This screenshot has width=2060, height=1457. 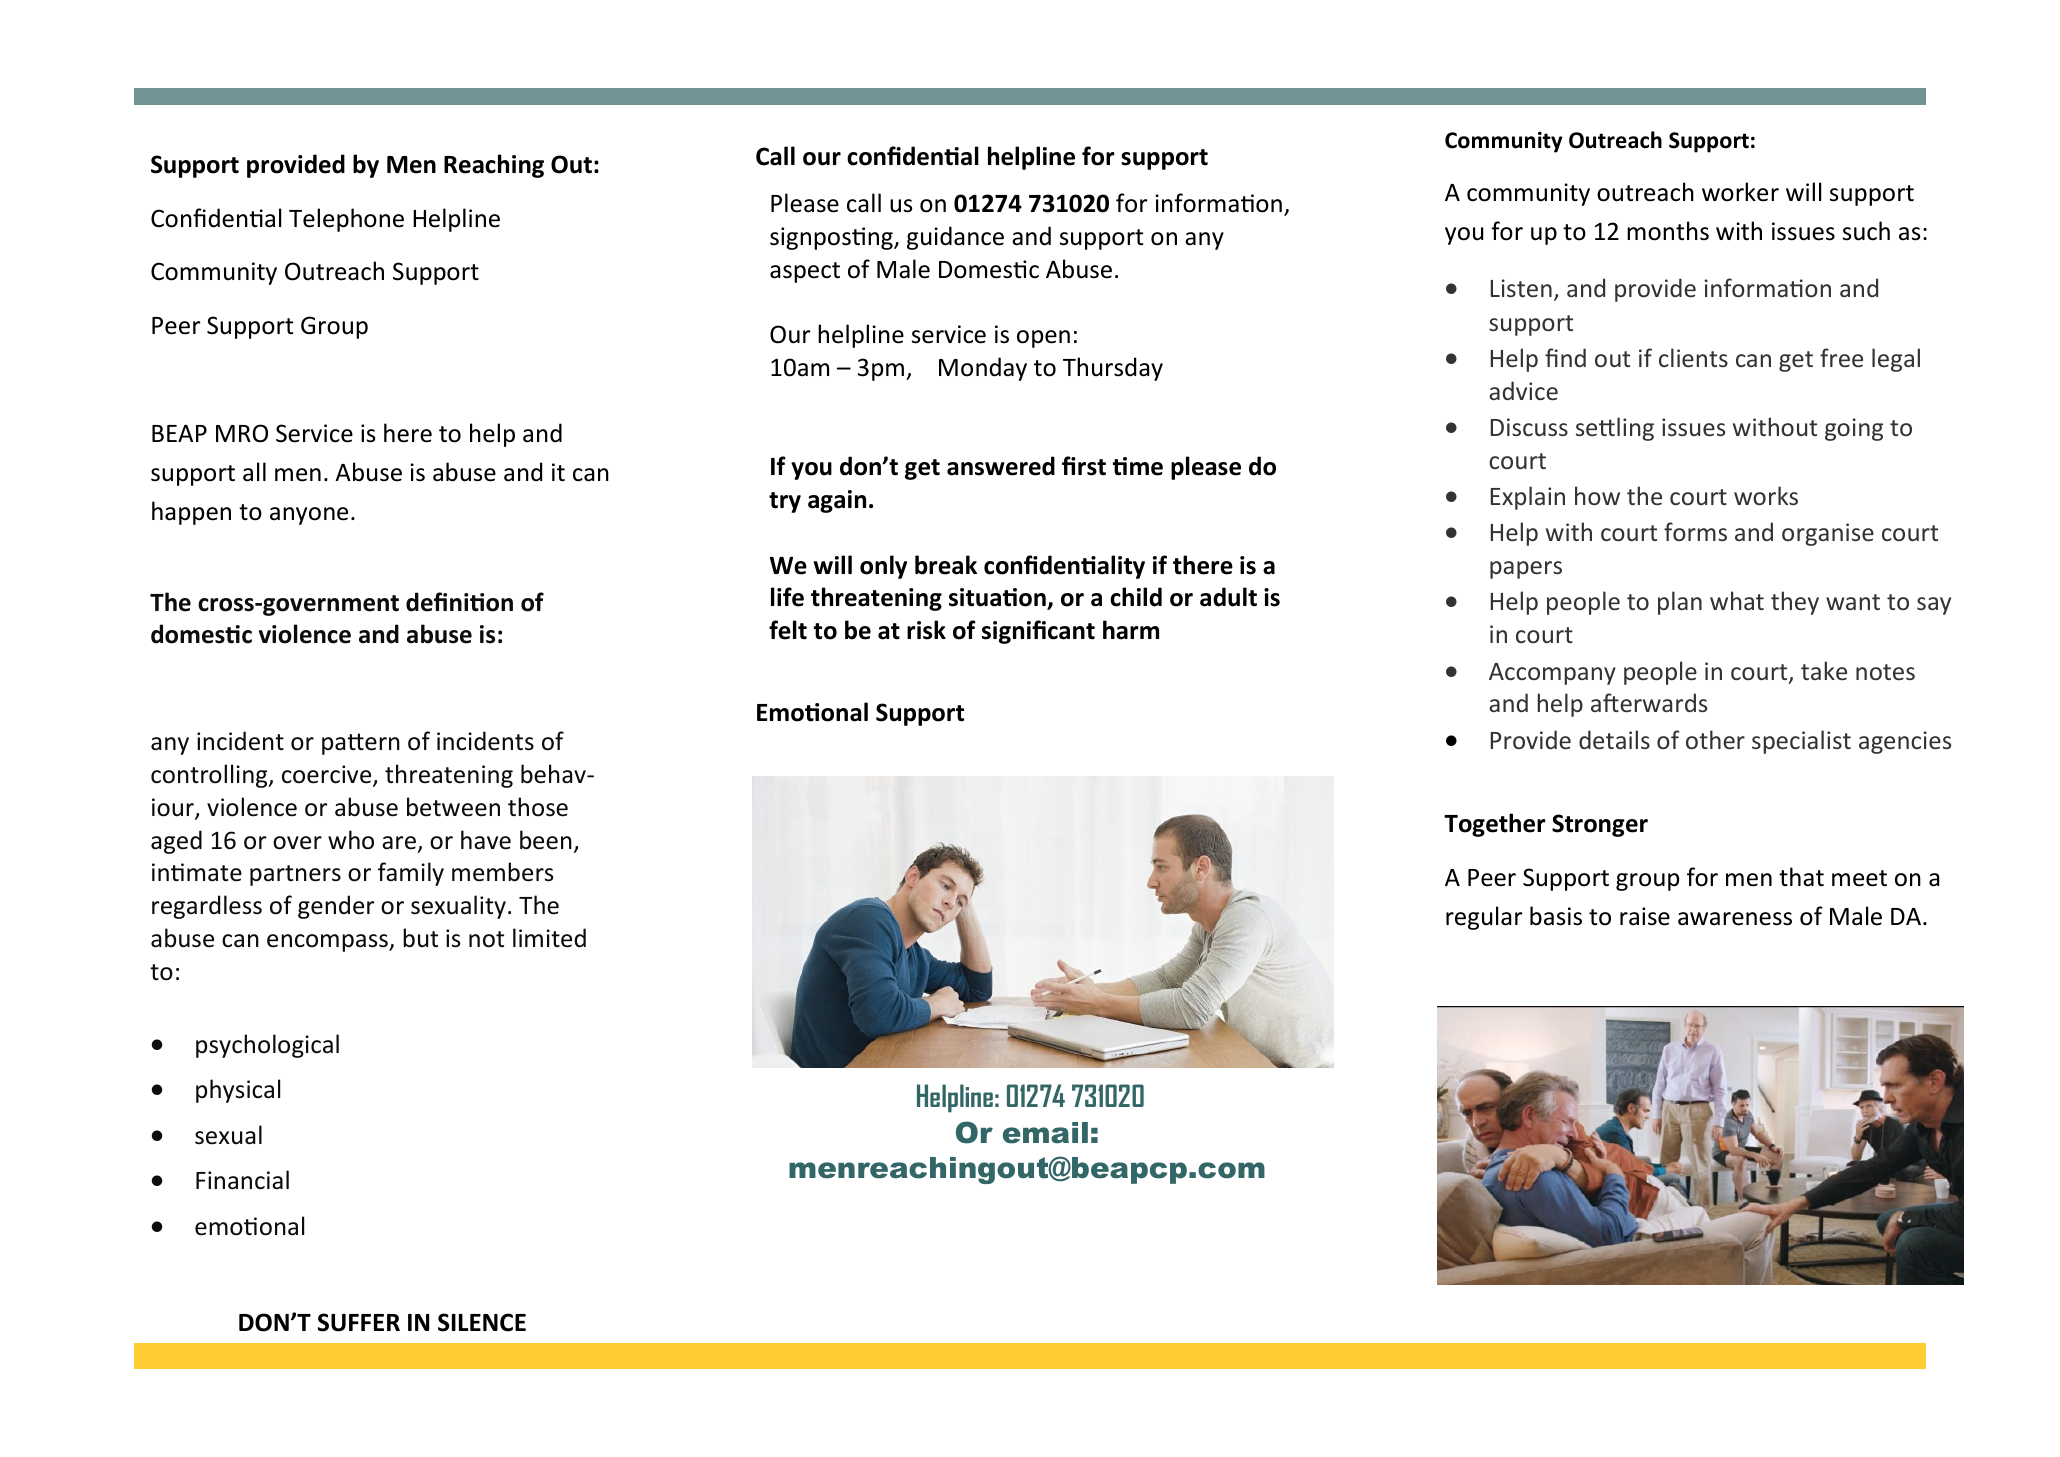 What do you see at coordinates (346, 220) in the screenshot?
I see `Telephone` at bounding box center [346, 220].
